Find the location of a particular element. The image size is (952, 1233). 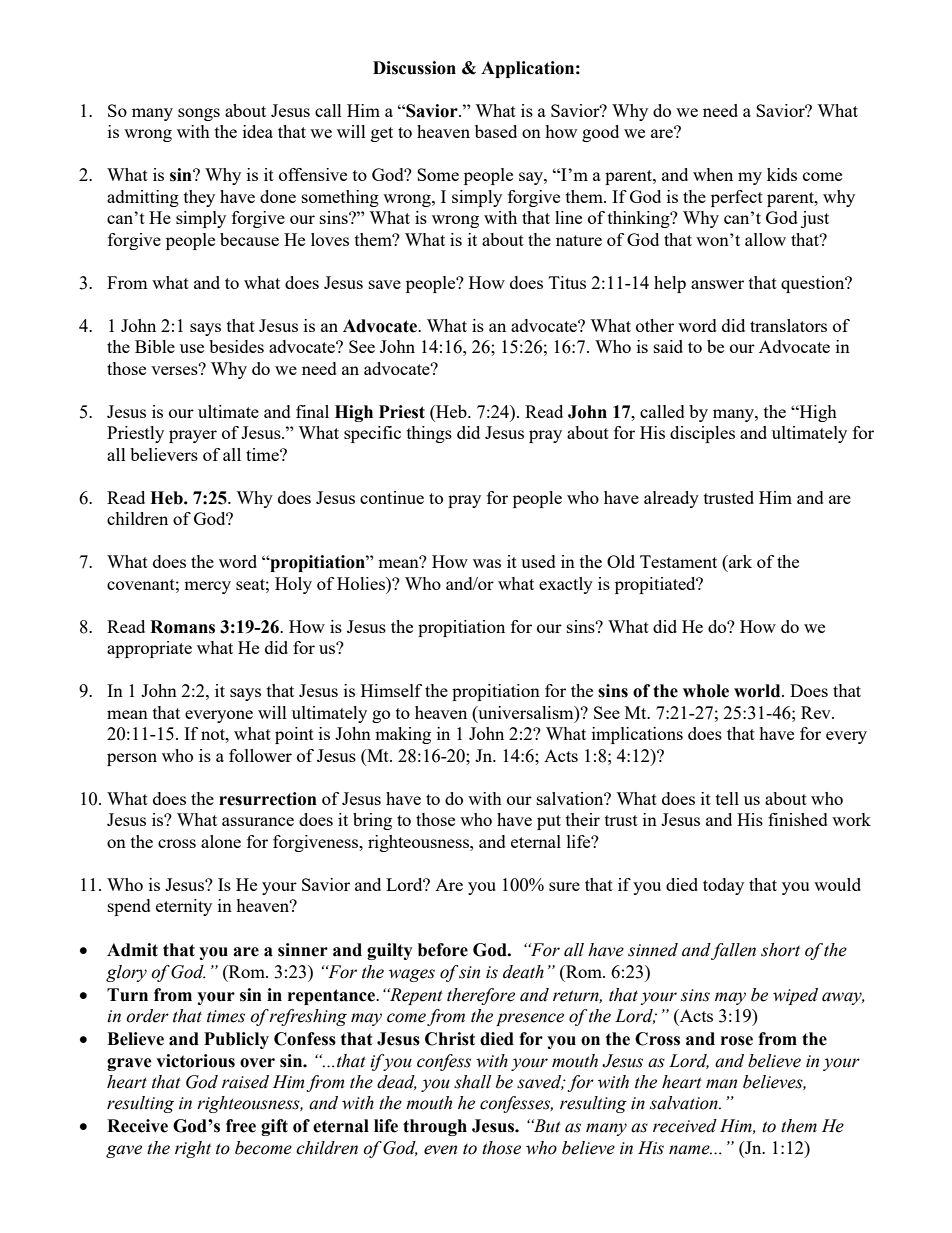

tell is located at coordinates (727, 798).
